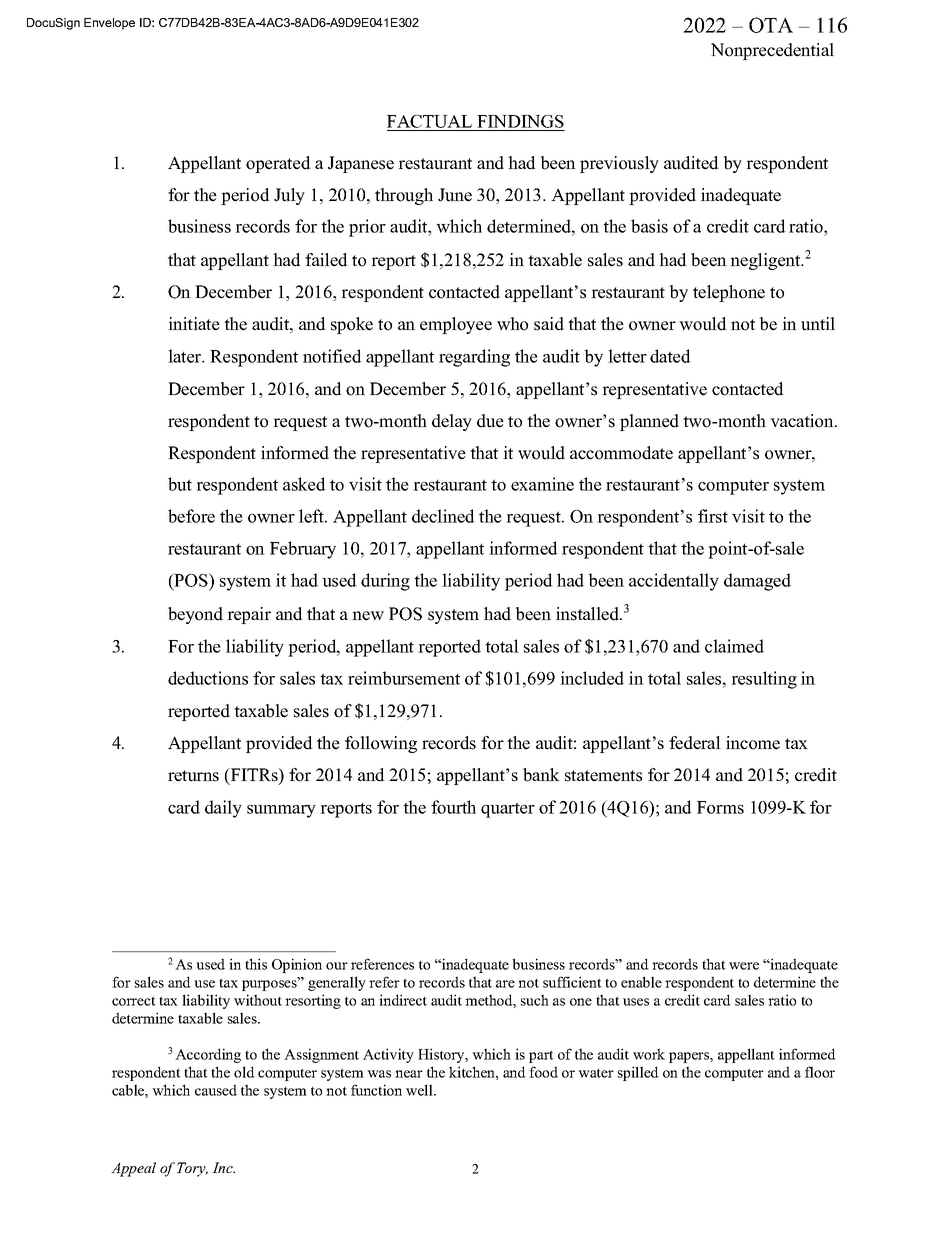  Describe the element at coordinates (455, 195) in the screenshot. I see `June` at that location.
